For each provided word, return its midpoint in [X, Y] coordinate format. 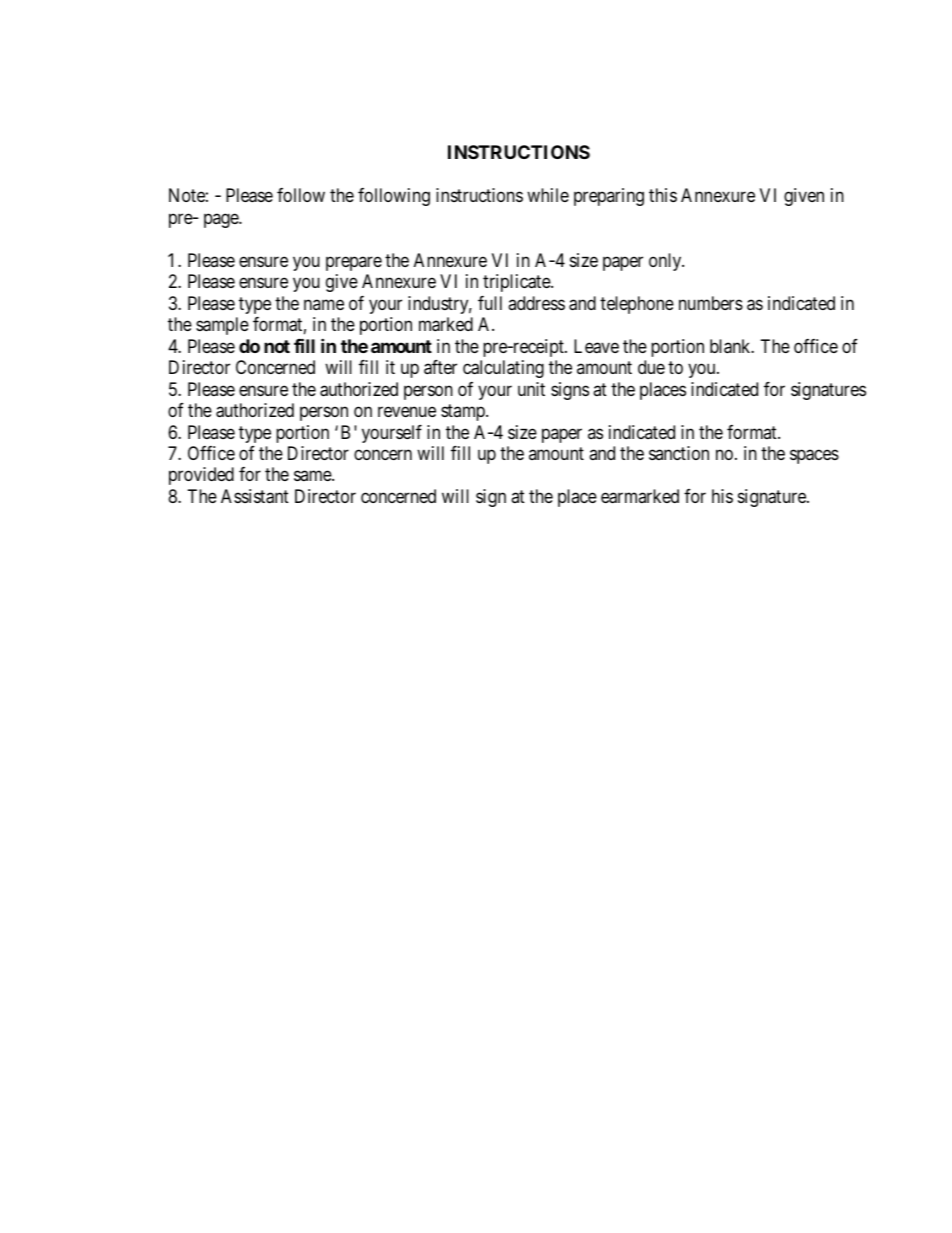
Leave [596, 346]
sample [222, 326]
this [663, 195]
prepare [354, 263]
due [651, 367]
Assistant [255, 496]
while [548, 195]
